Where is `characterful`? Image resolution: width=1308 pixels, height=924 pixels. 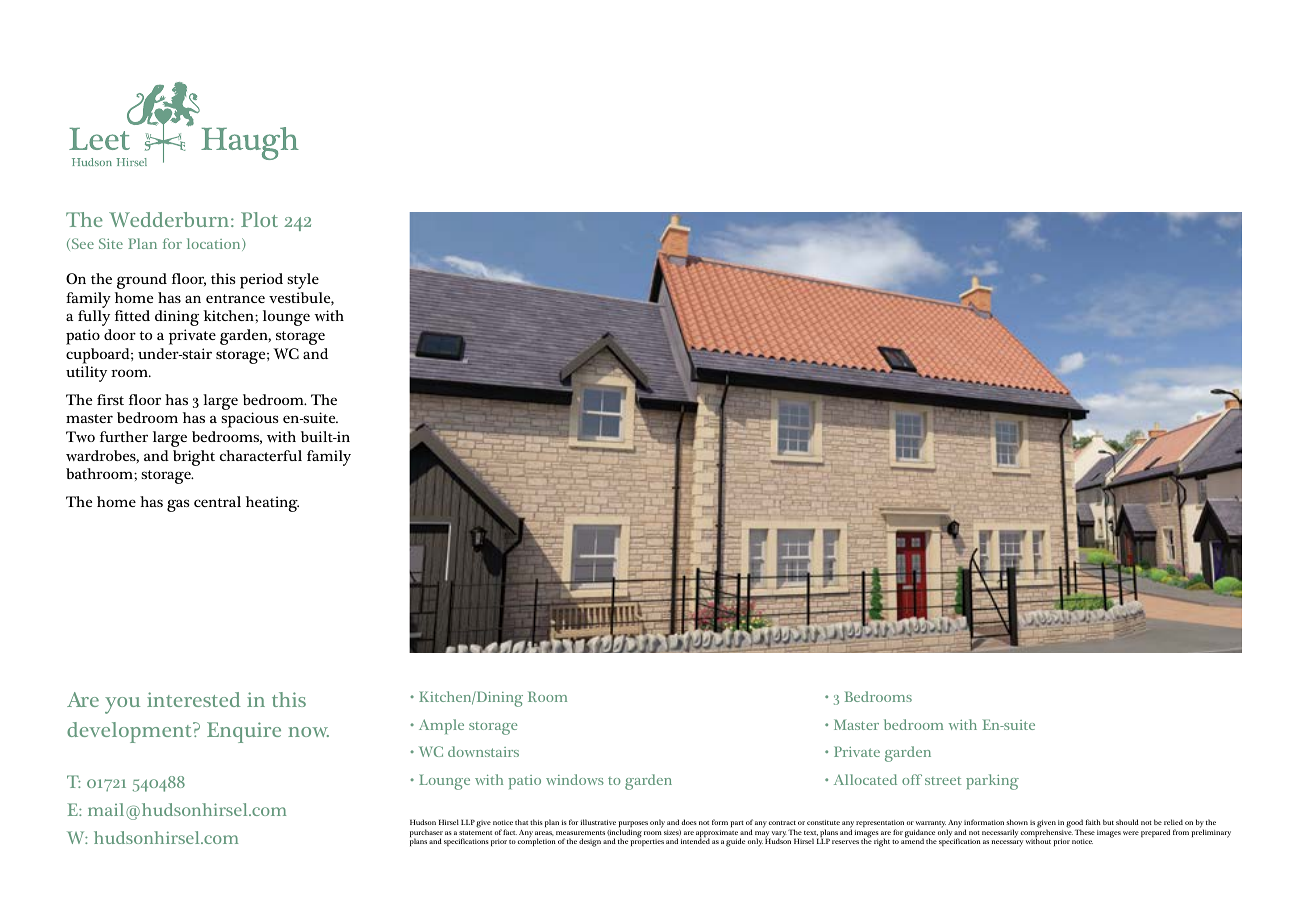
characterful is located at coordinates (261, 455).
